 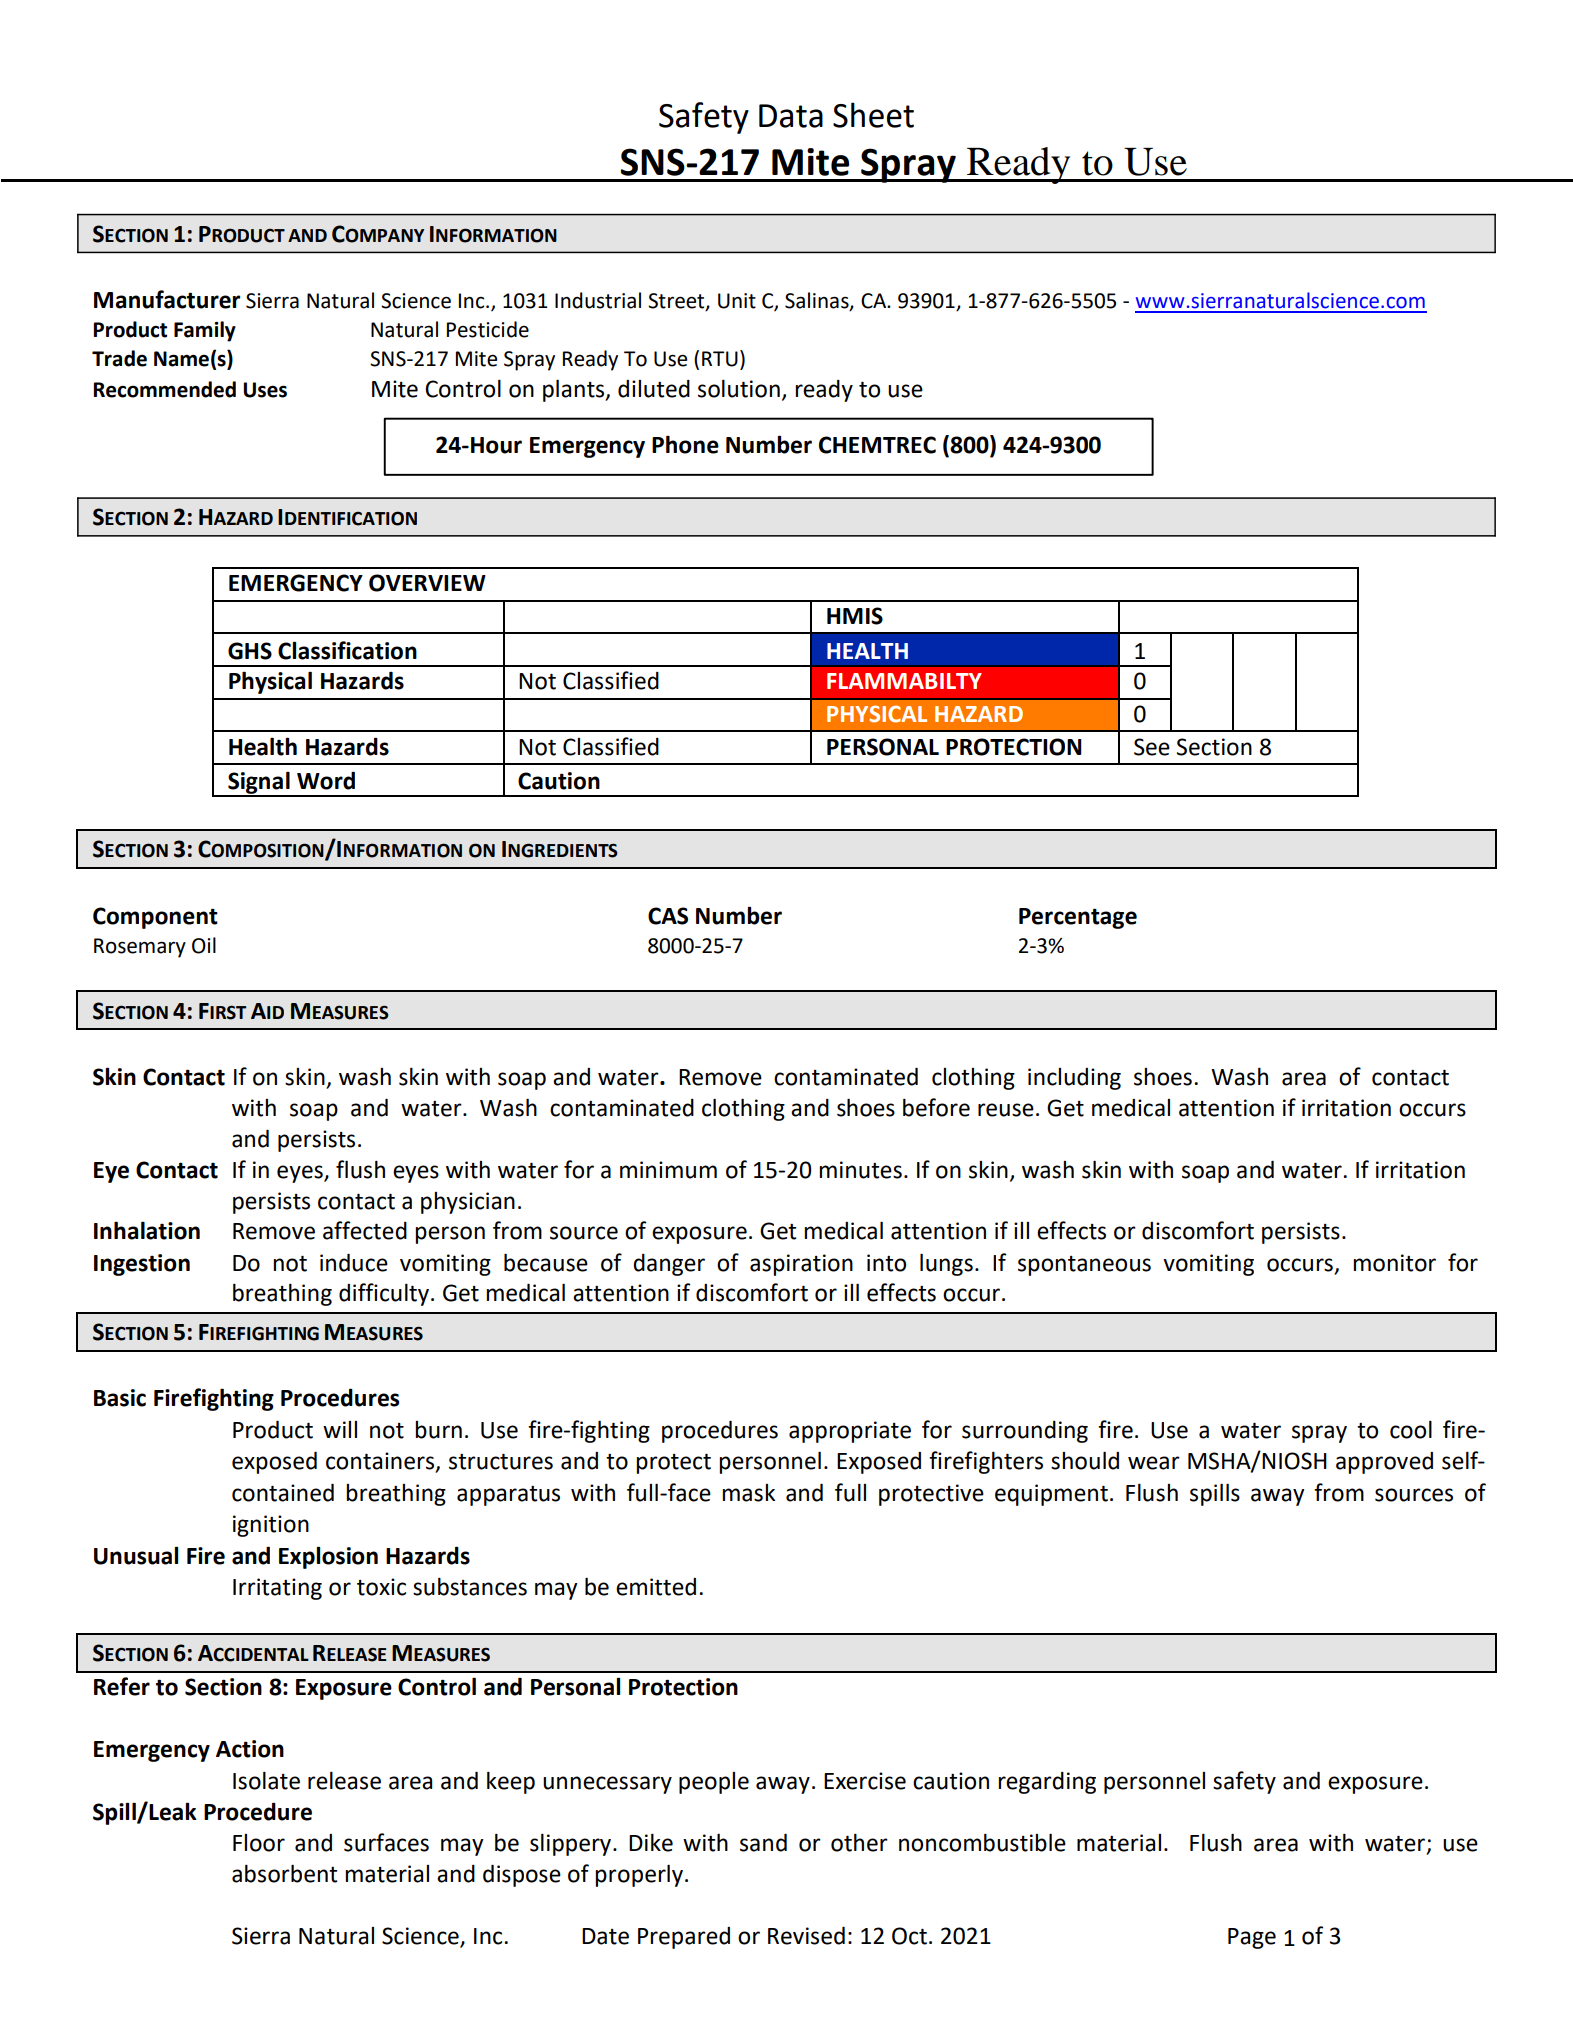 What do you see at coordinates (365, 1230) in the screenshot?
I see `affected` at bounding box center [365, 1230].
